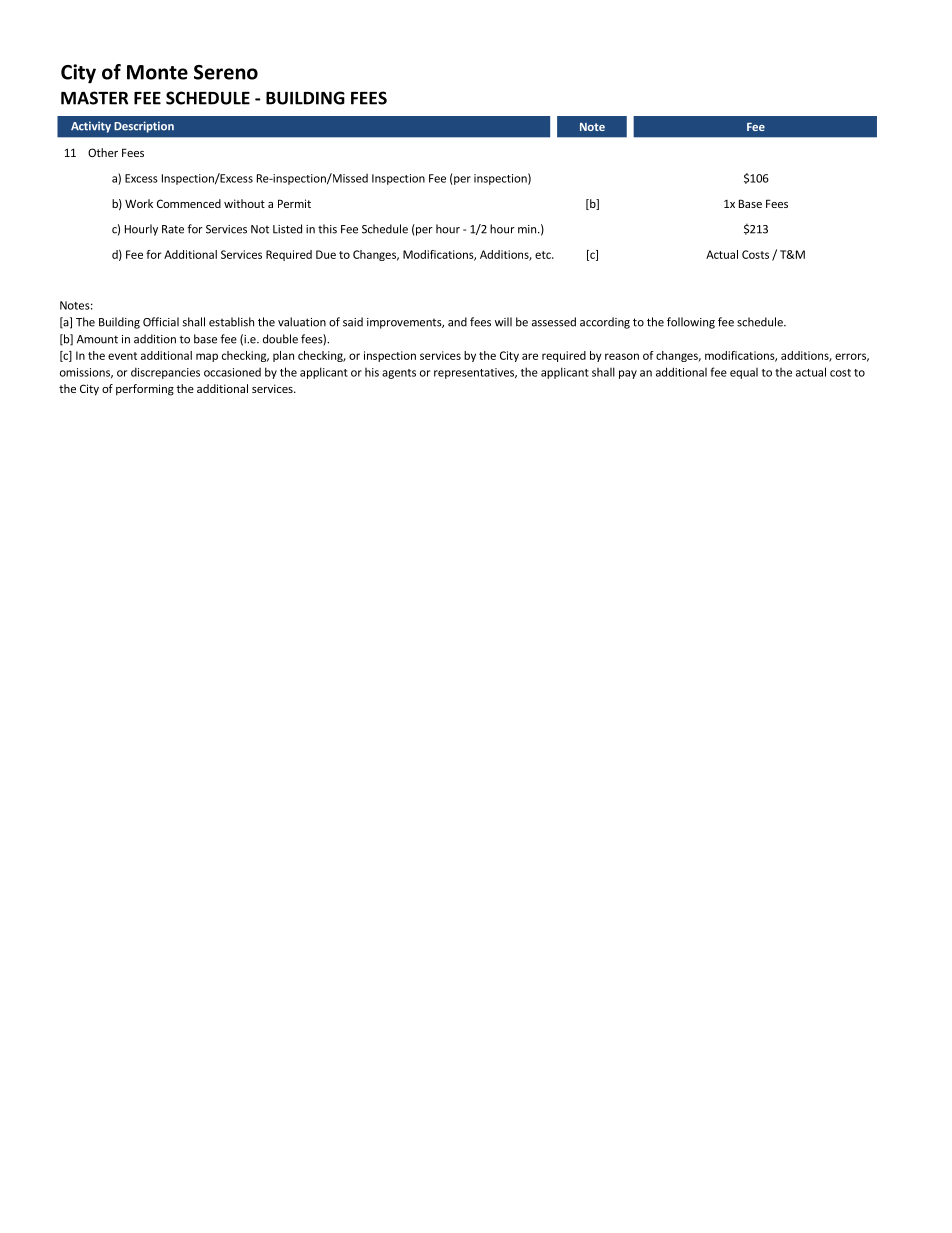 The image size is (952, 1233). I want to click on Due, so click(326, 254).
